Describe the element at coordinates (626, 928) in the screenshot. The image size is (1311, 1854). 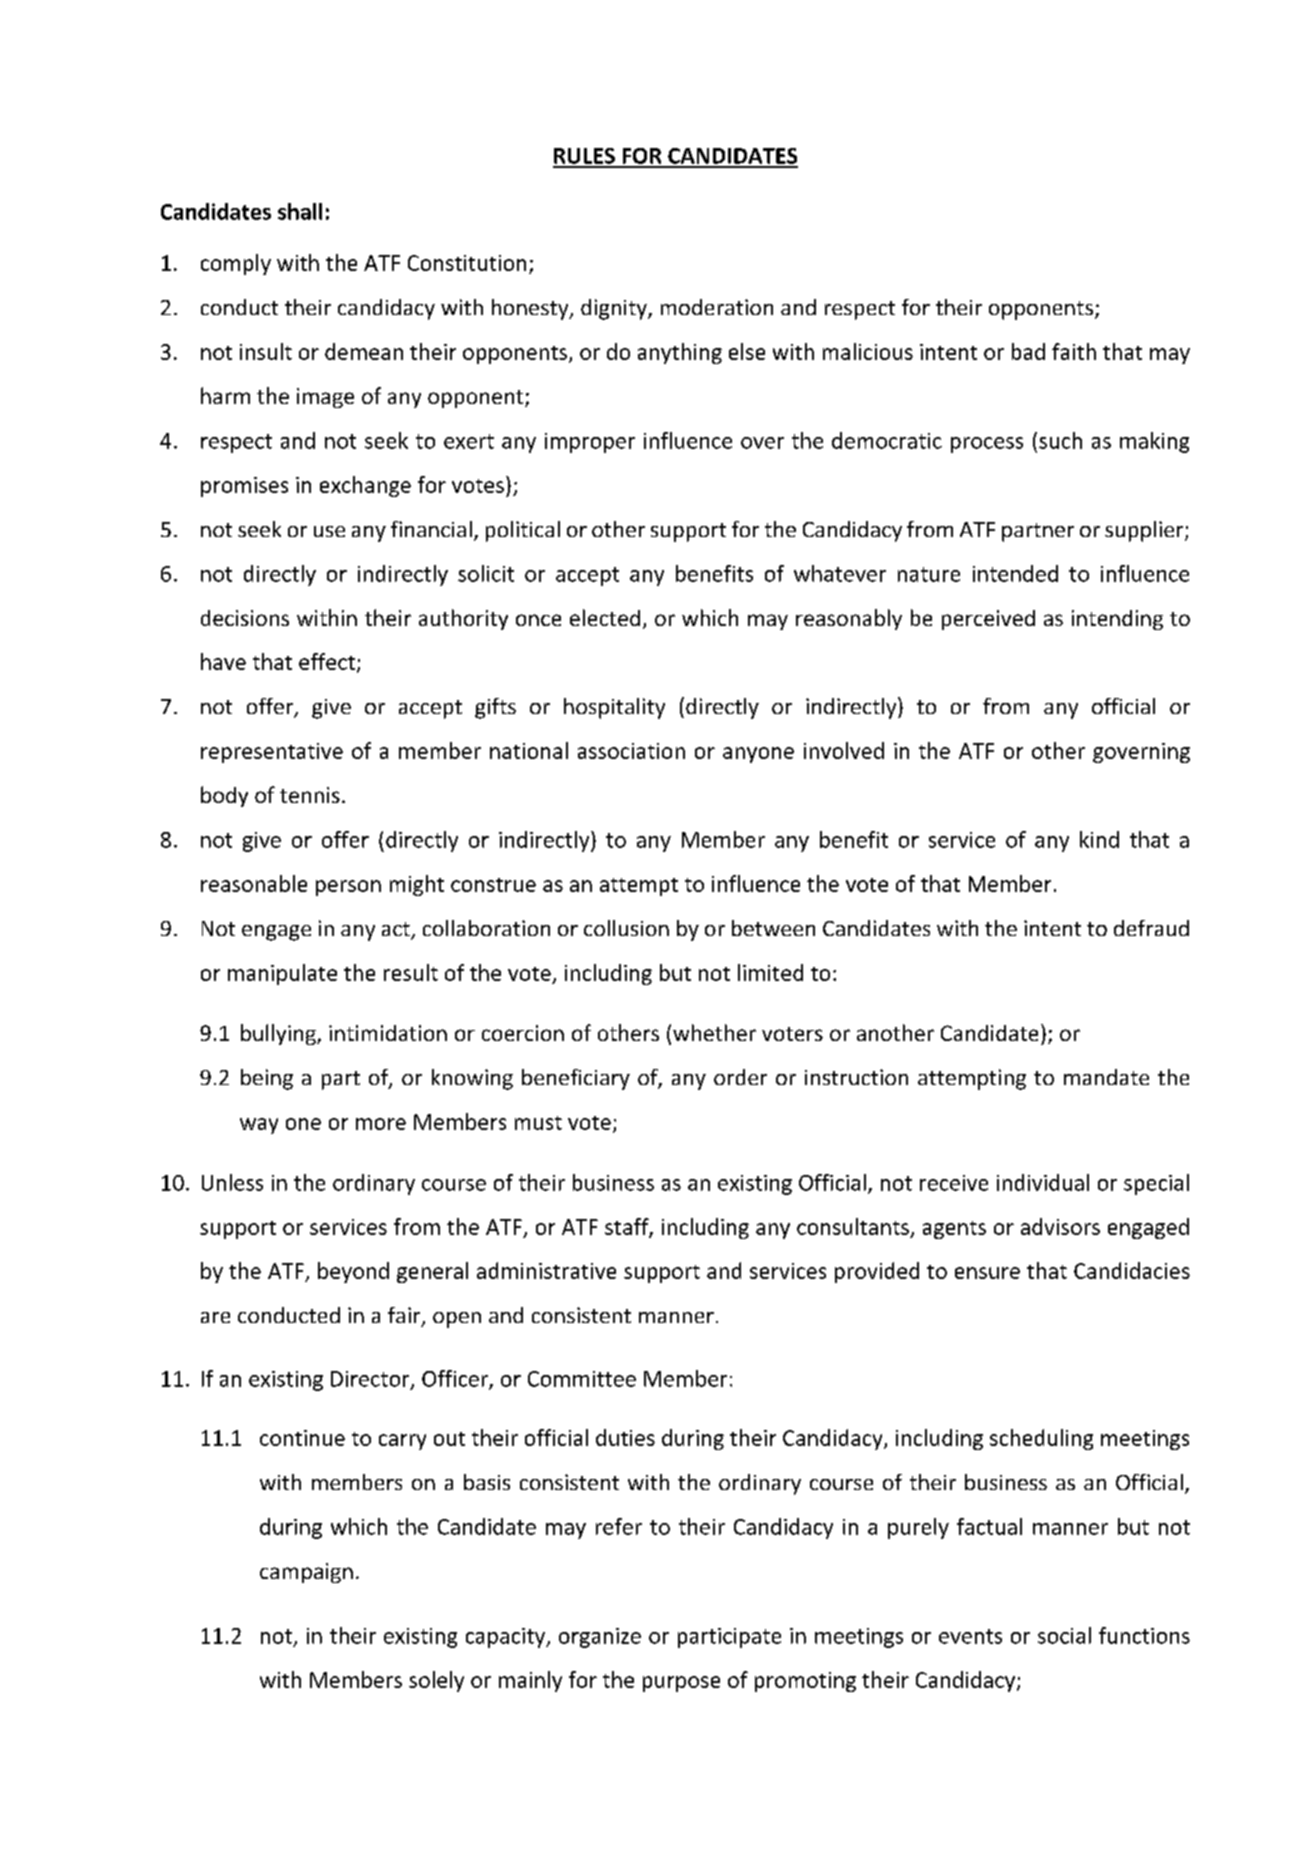
I see `collusion` at that location.
